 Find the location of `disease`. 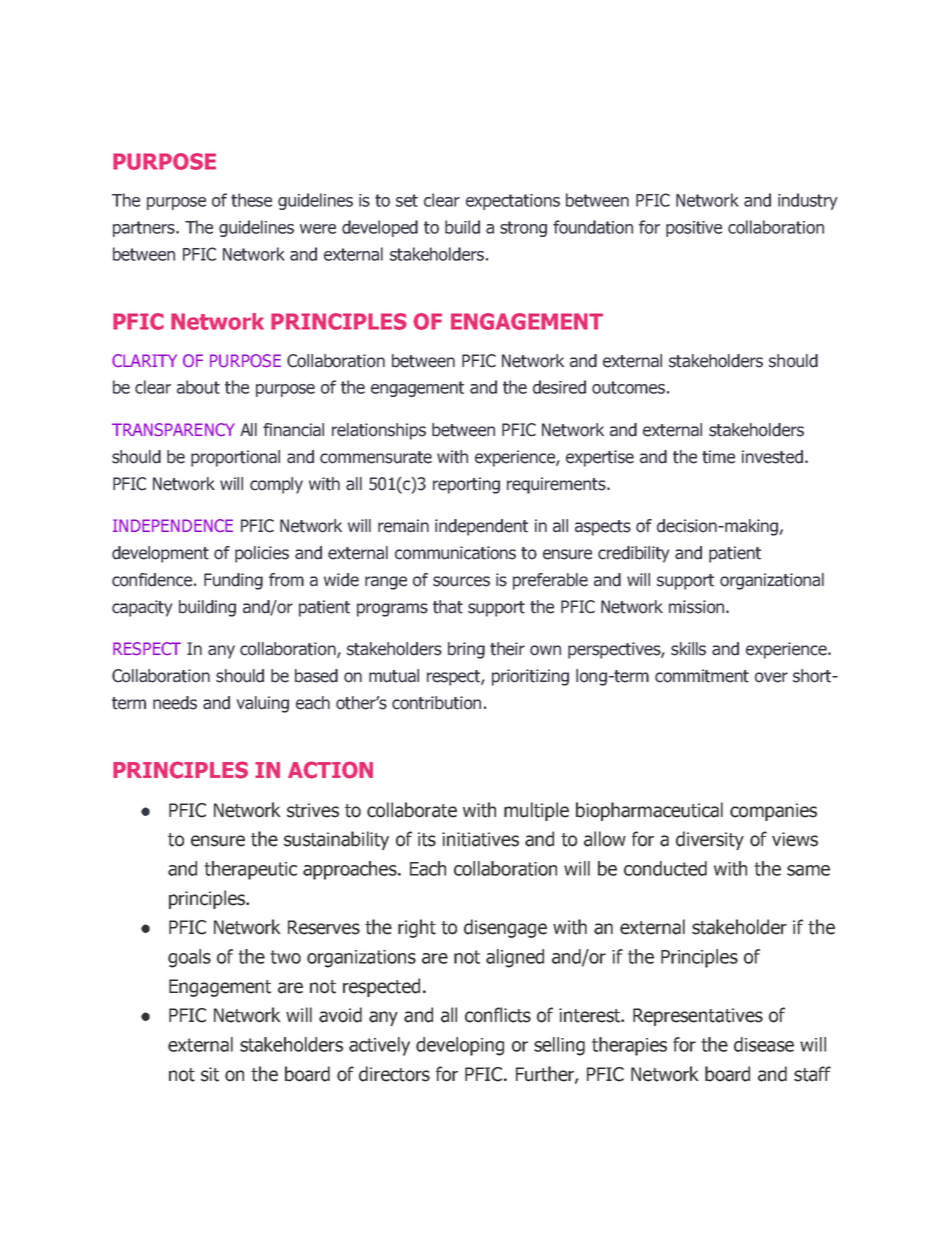

disease is located at coordinates (764, 1044).
